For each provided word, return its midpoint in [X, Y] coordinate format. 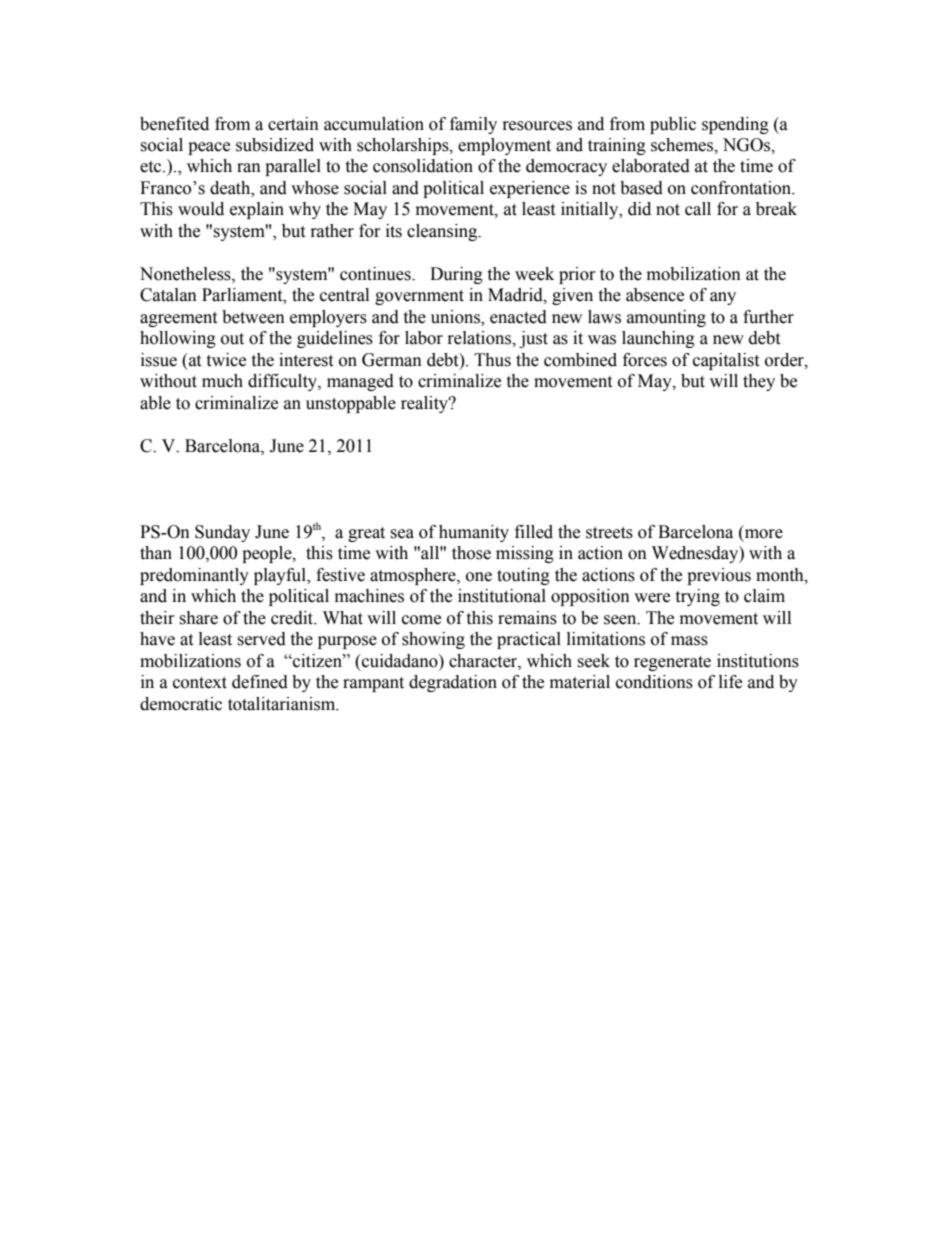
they [759, 382]
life [730, 682]
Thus [492, 360]
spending [735, 125]
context [200, 683]
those [471, 553]
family [473, 125]
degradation [453, 683]
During [456, 275]
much [222, 381]
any [723, 298]
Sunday [222, 533]
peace [209, 148]
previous [719, 576]
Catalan [168, 295]
